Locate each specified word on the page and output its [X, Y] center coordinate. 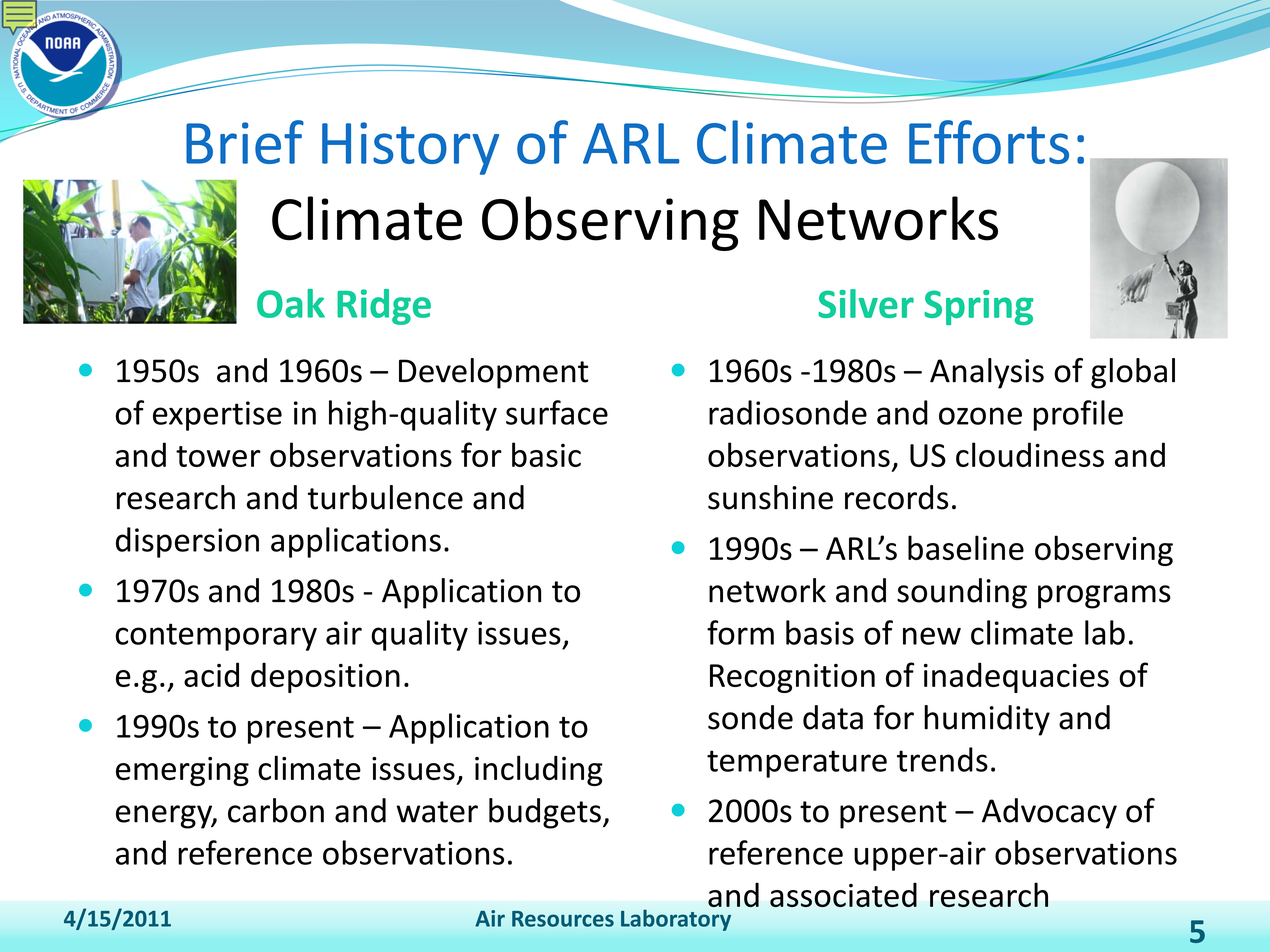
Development [494, 373]
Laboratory [676, 920]
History [410, 148]
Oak [291, 303]
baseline [966, 547]
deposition [325, 677]
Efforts [989, 142]
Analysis [987, 373]
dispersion [187, 542]
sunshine [770, 497]
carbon [276, 810]
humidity [987, 720]
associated [843, 895]
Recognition [792, 678]
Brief [245, 142]
